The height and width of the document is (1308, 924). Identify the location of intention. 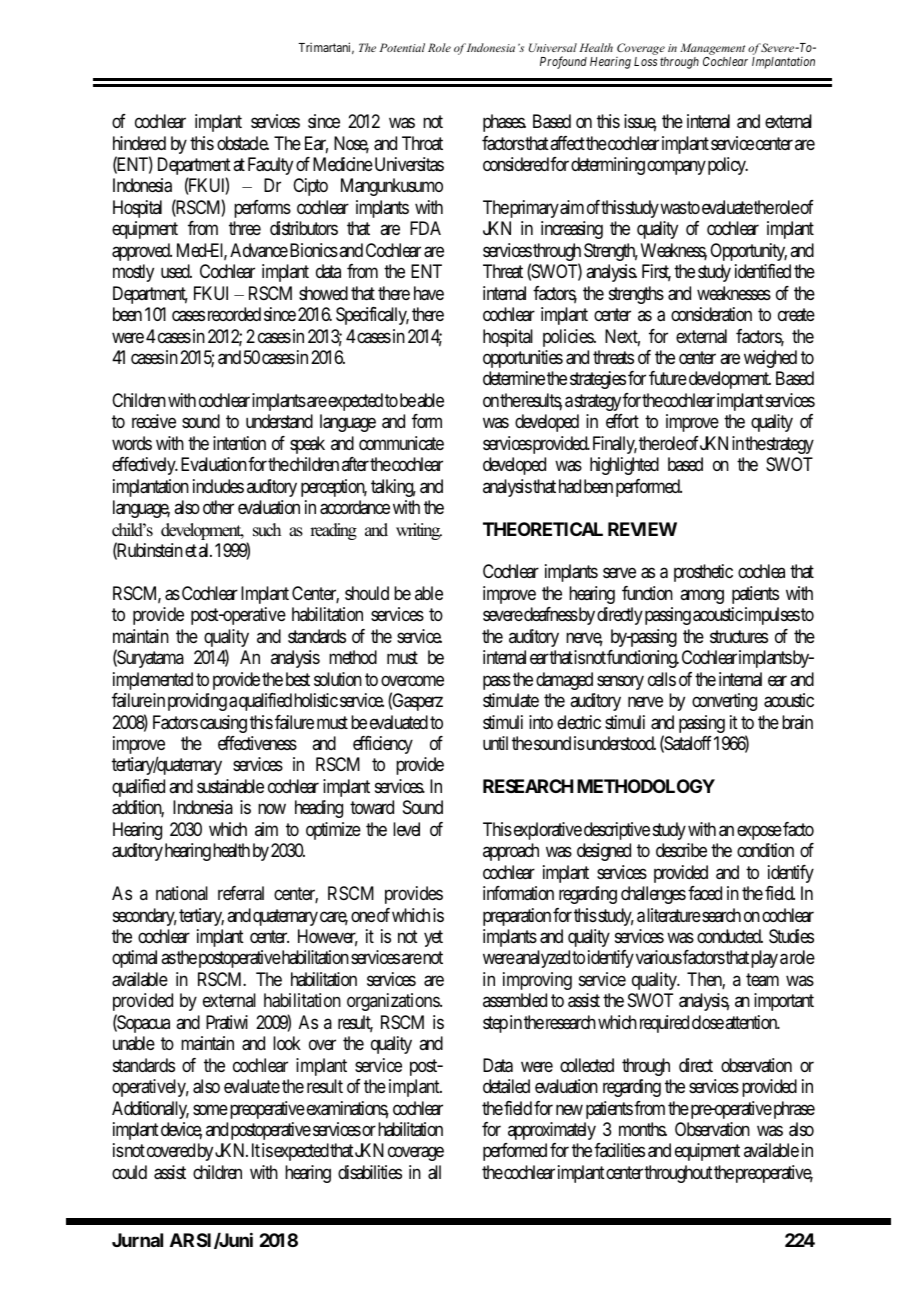
(239, 443).
